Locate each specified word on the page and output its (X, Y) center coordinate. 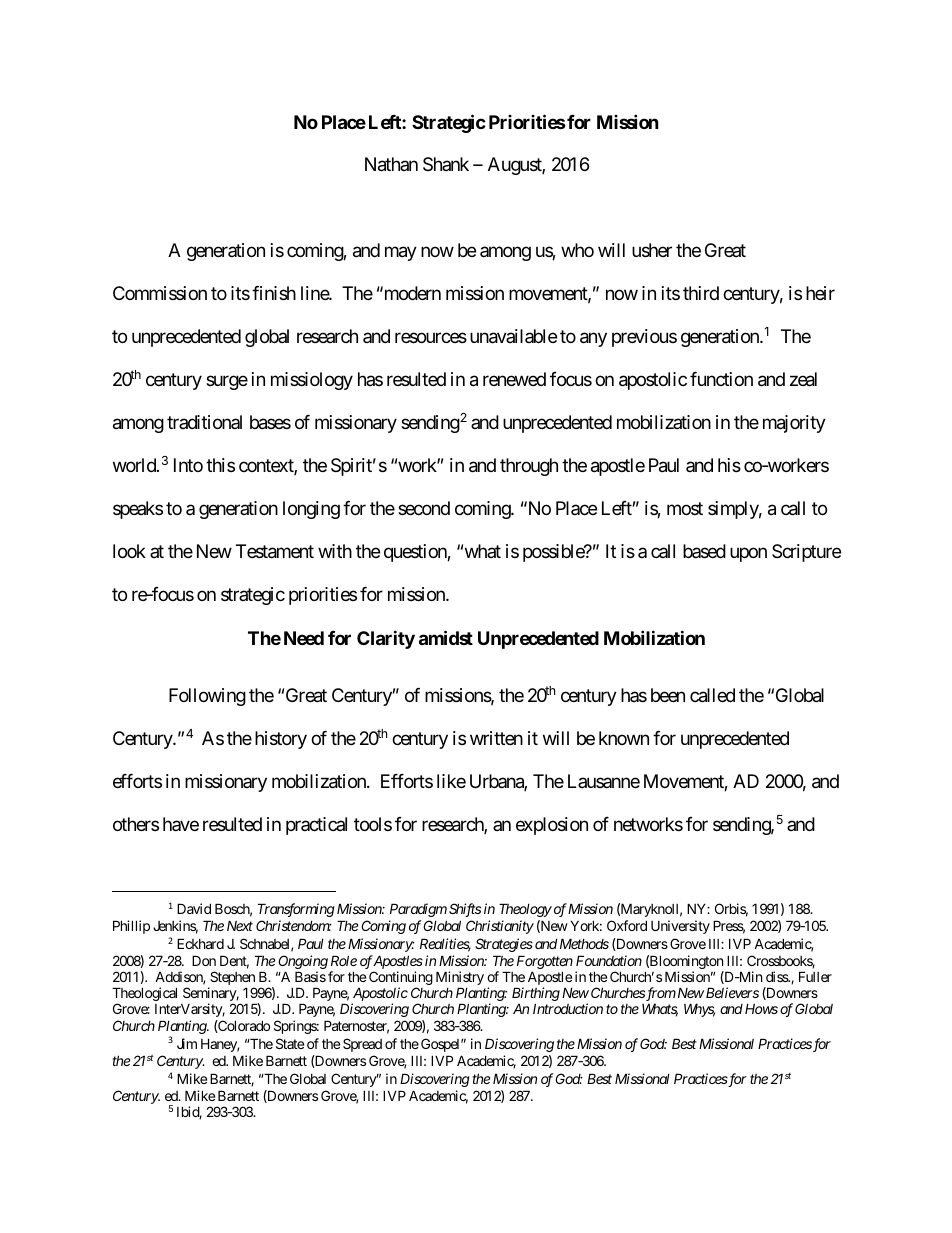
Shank (446, 164)
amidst (446, 637)
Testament (275, 551)
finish (274, 293)
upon (748, 555)
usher (652, 250)
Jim (187, 1043)
